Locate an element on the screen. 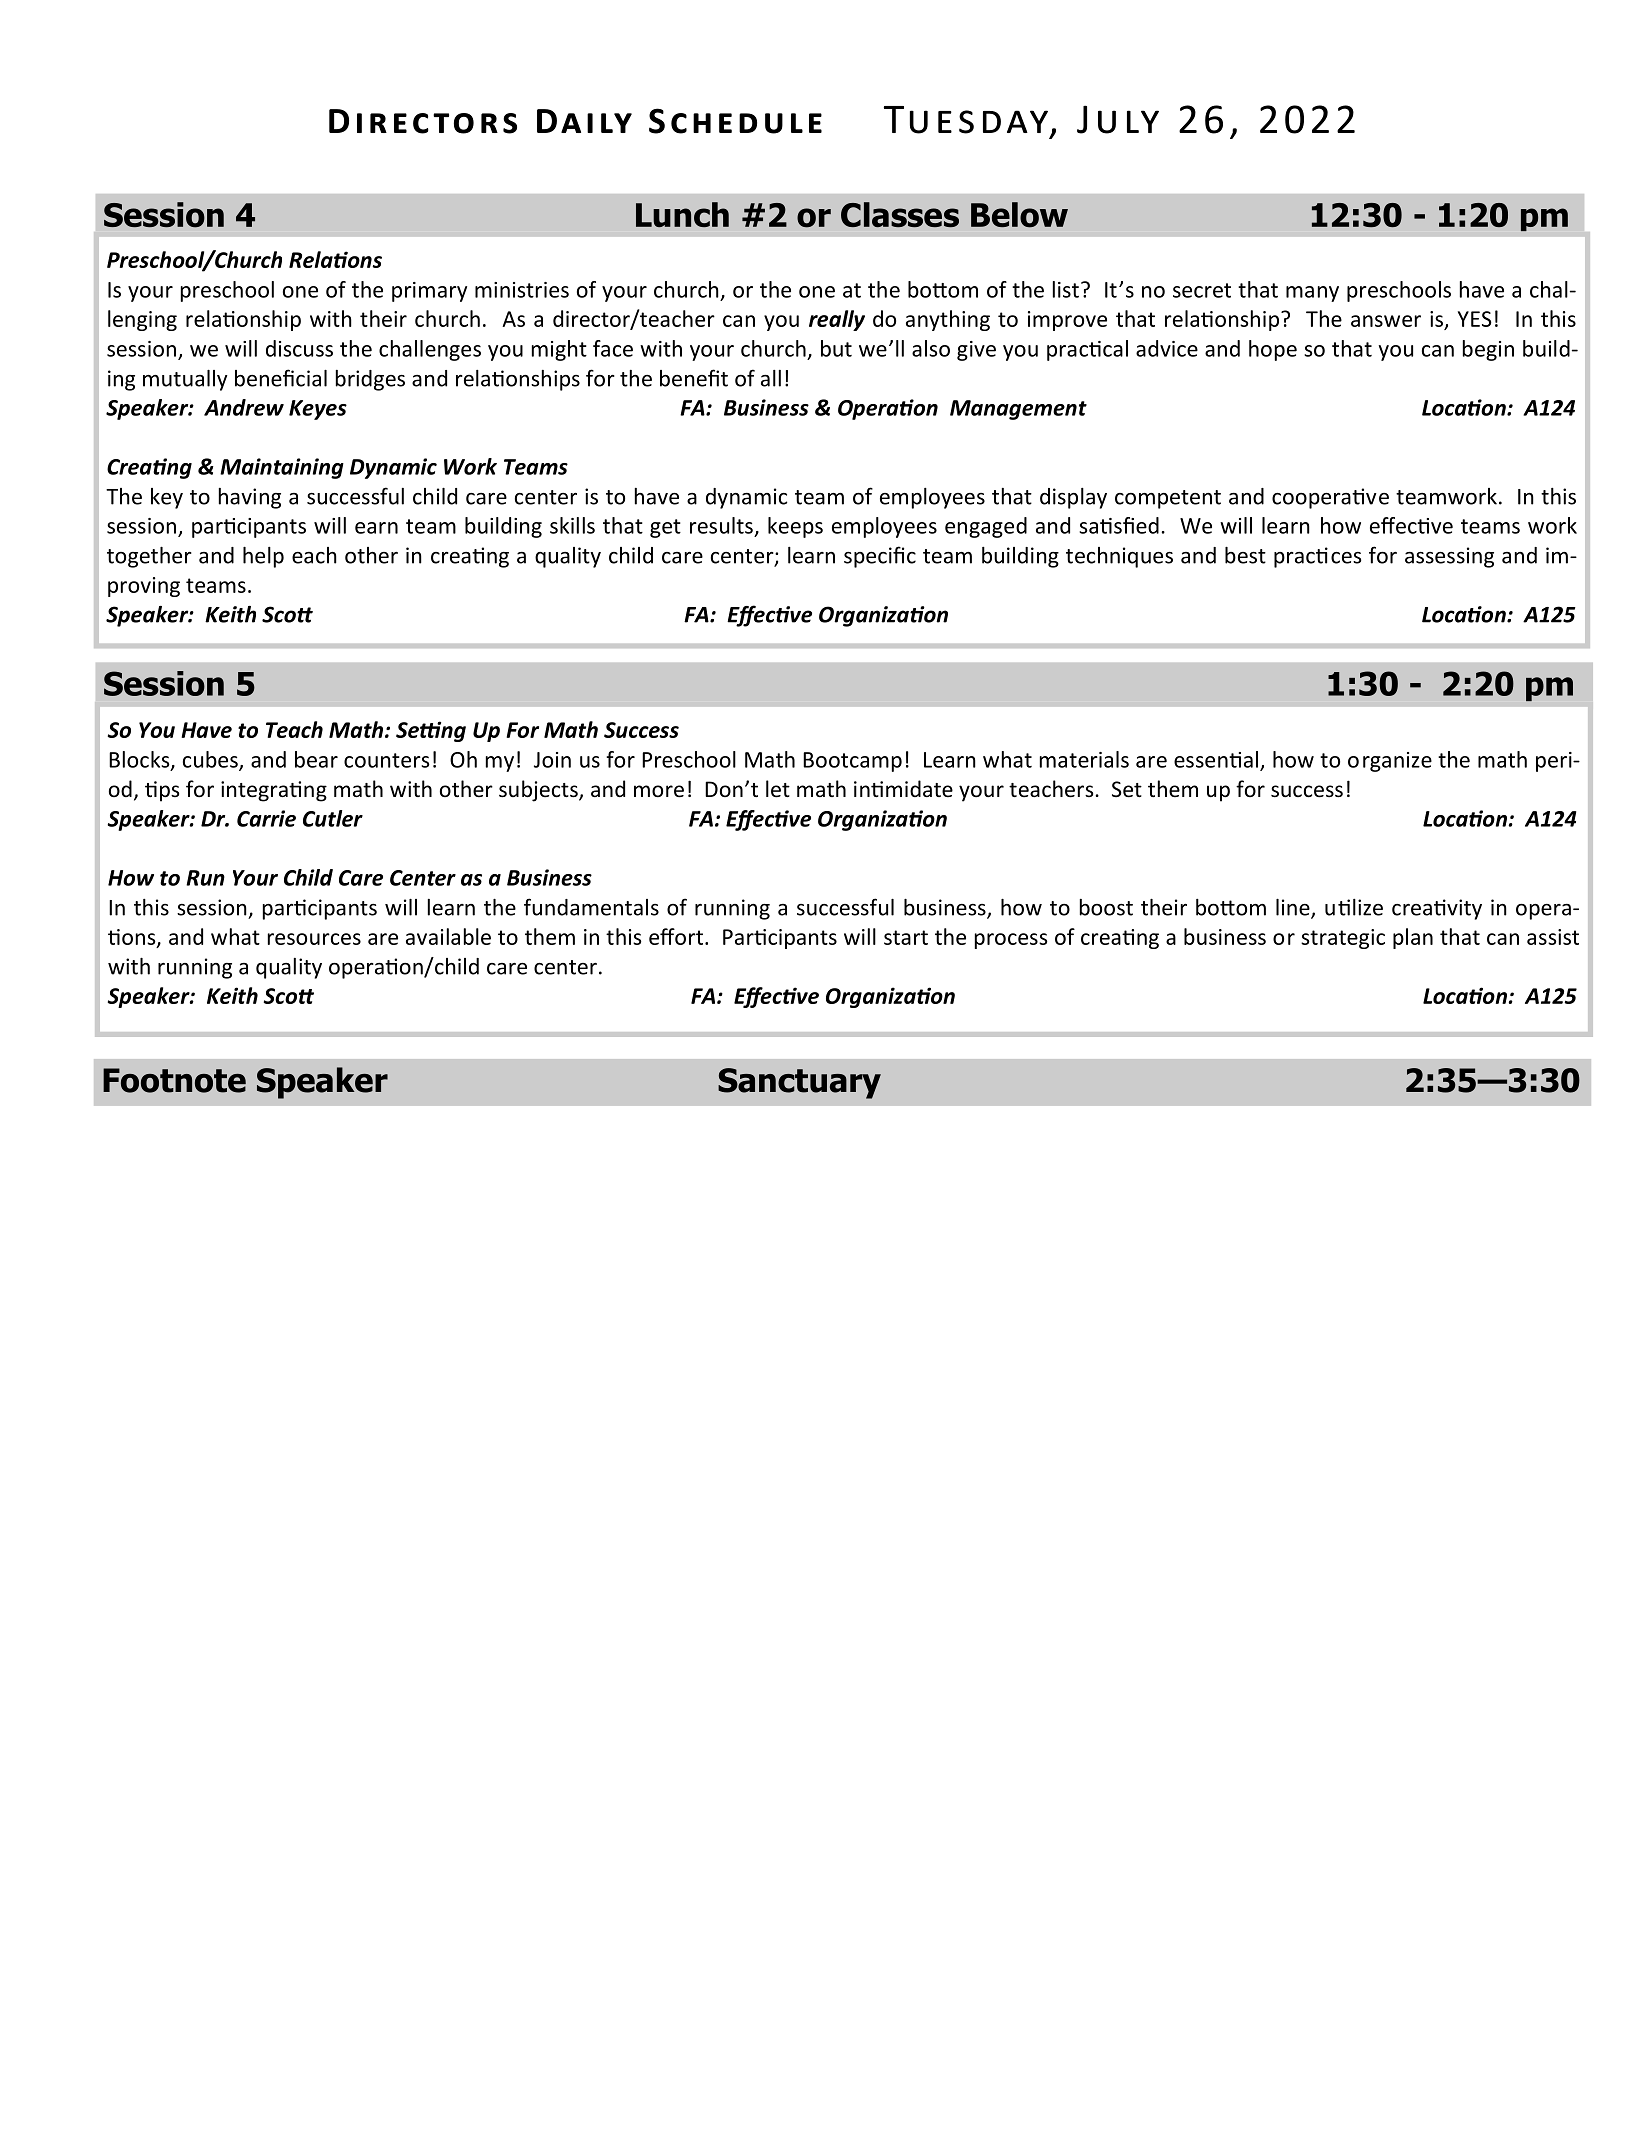 The height and width of the screenshot is (2129, 1645). begin is located at coordinates (1488, 350).
